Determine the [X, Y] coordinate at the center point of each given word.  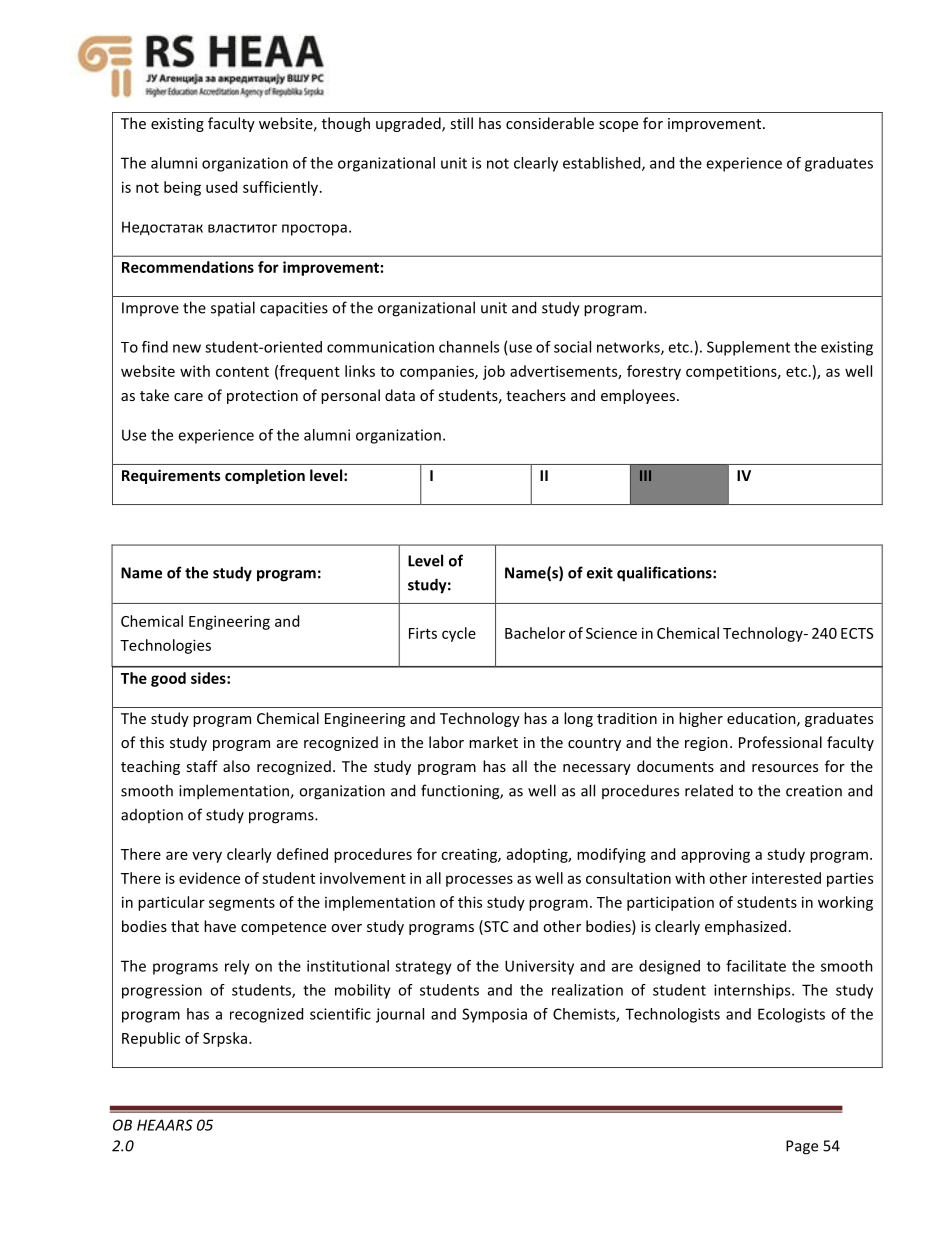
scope [618, 126]
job [494, 372]
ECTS [857, 633]
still [461, 123]
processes [479, 881]
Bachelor [535, 633]
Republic [151, 1039]
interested [786, 878]
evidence [209, 878]
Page [802, 1147]
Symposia [494, 1015]
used [221, 187]
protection [262, 397]
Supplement [748, 348]
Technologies [165, 646]
